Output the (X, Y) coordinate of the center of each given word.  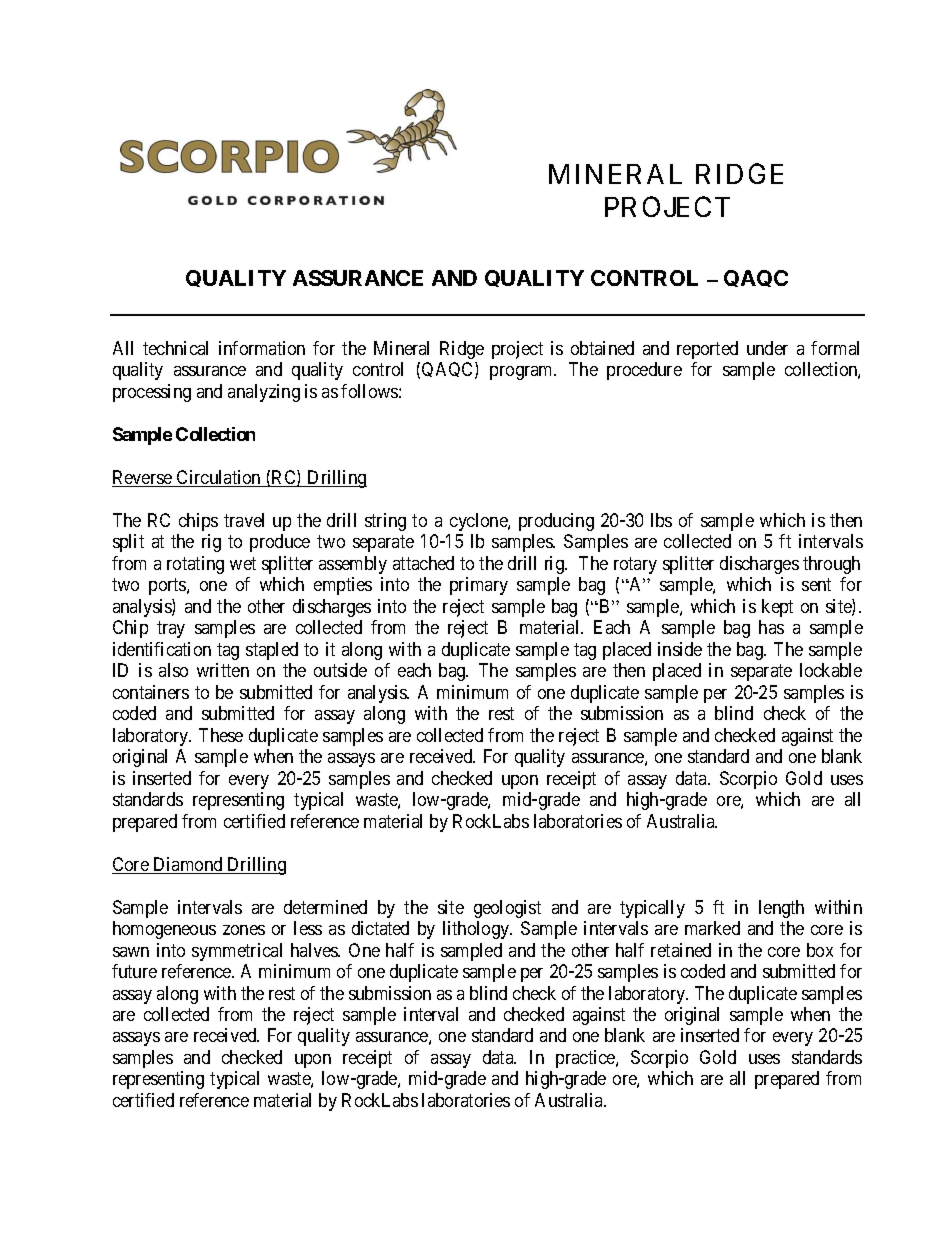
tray (171, 629)
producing (556, 522)
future (134, 971)
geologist (507, 909)
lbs (661, 520)
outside (340, 670)
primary (479, 586)
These (221, 735)
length (781, 909)
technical (175, 348)
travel (244, 520)
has (771, 627)
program (523, 373)
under (767, 348)
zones (244, 930)
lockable (831, 670)
